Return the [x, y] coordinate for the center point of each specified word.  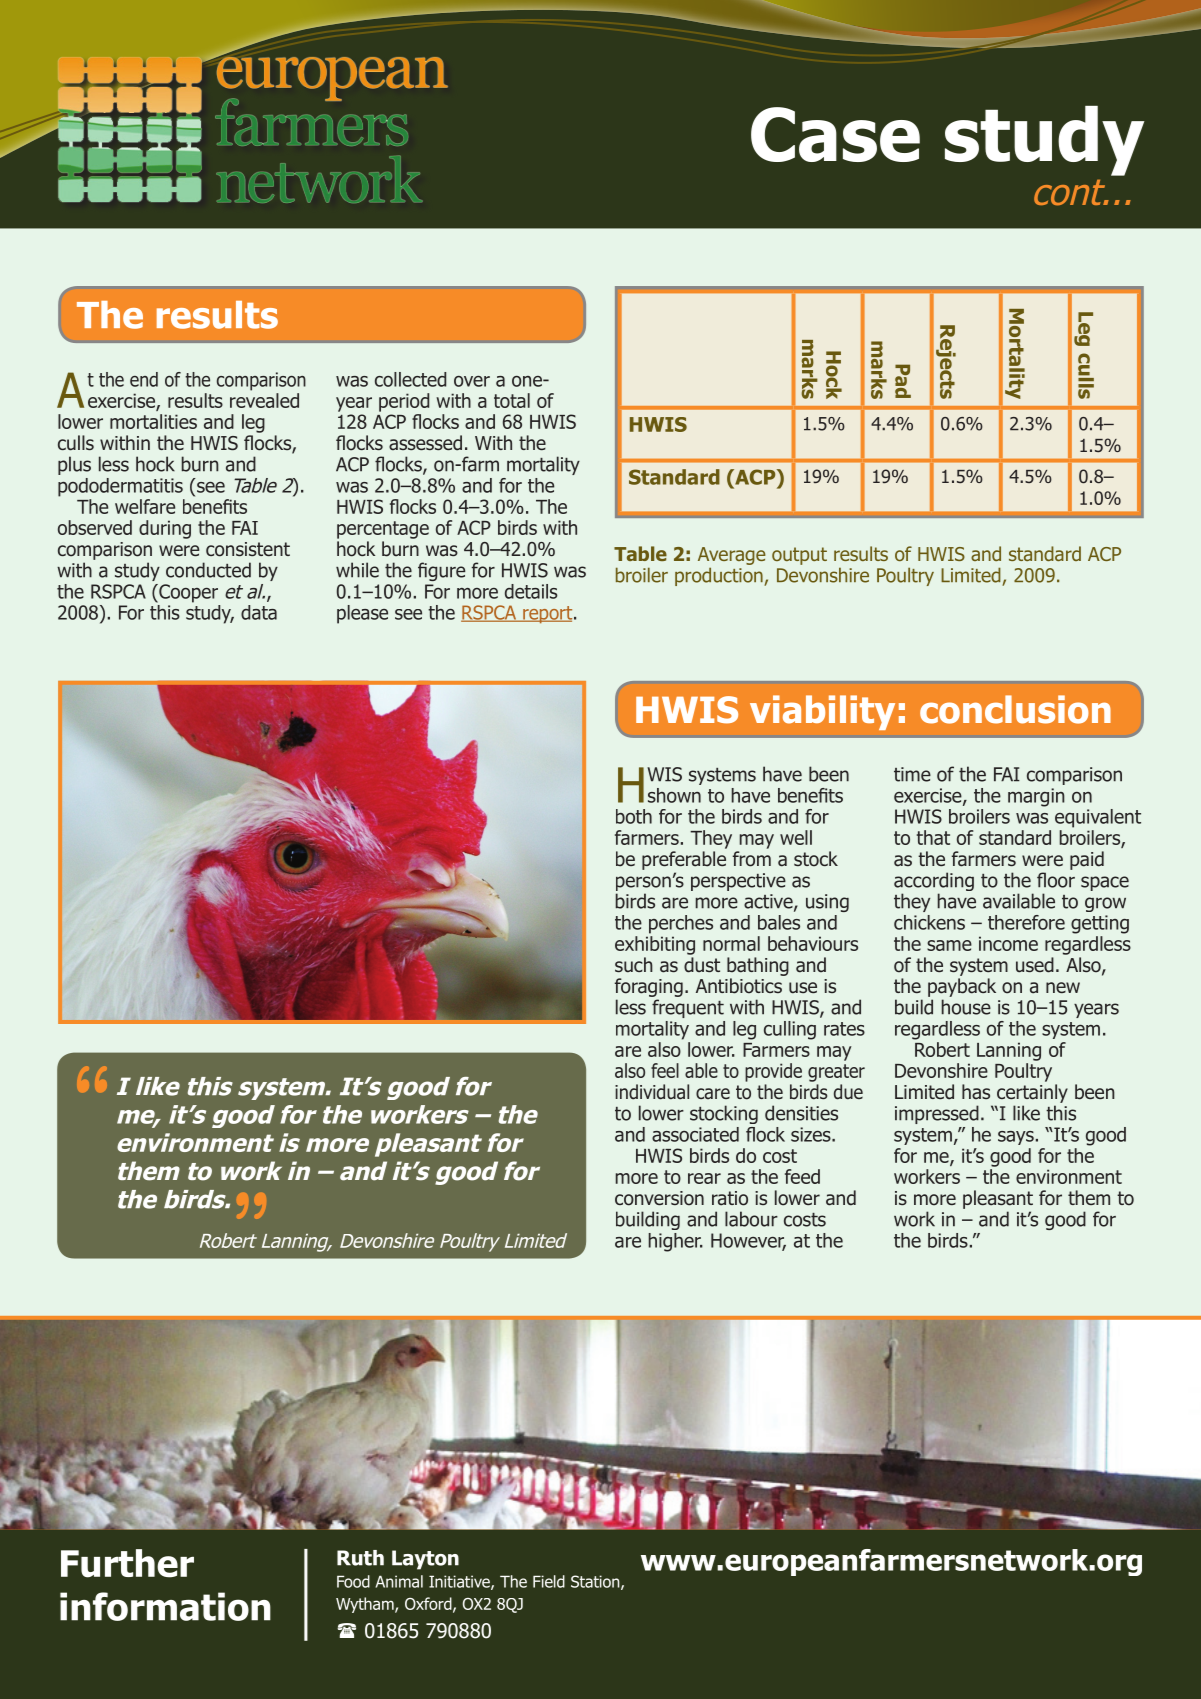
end [144, 379]
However [748, 1241]
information [165, 1606]
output [799, 556]
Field [549, 1581]
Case [835, 134]
